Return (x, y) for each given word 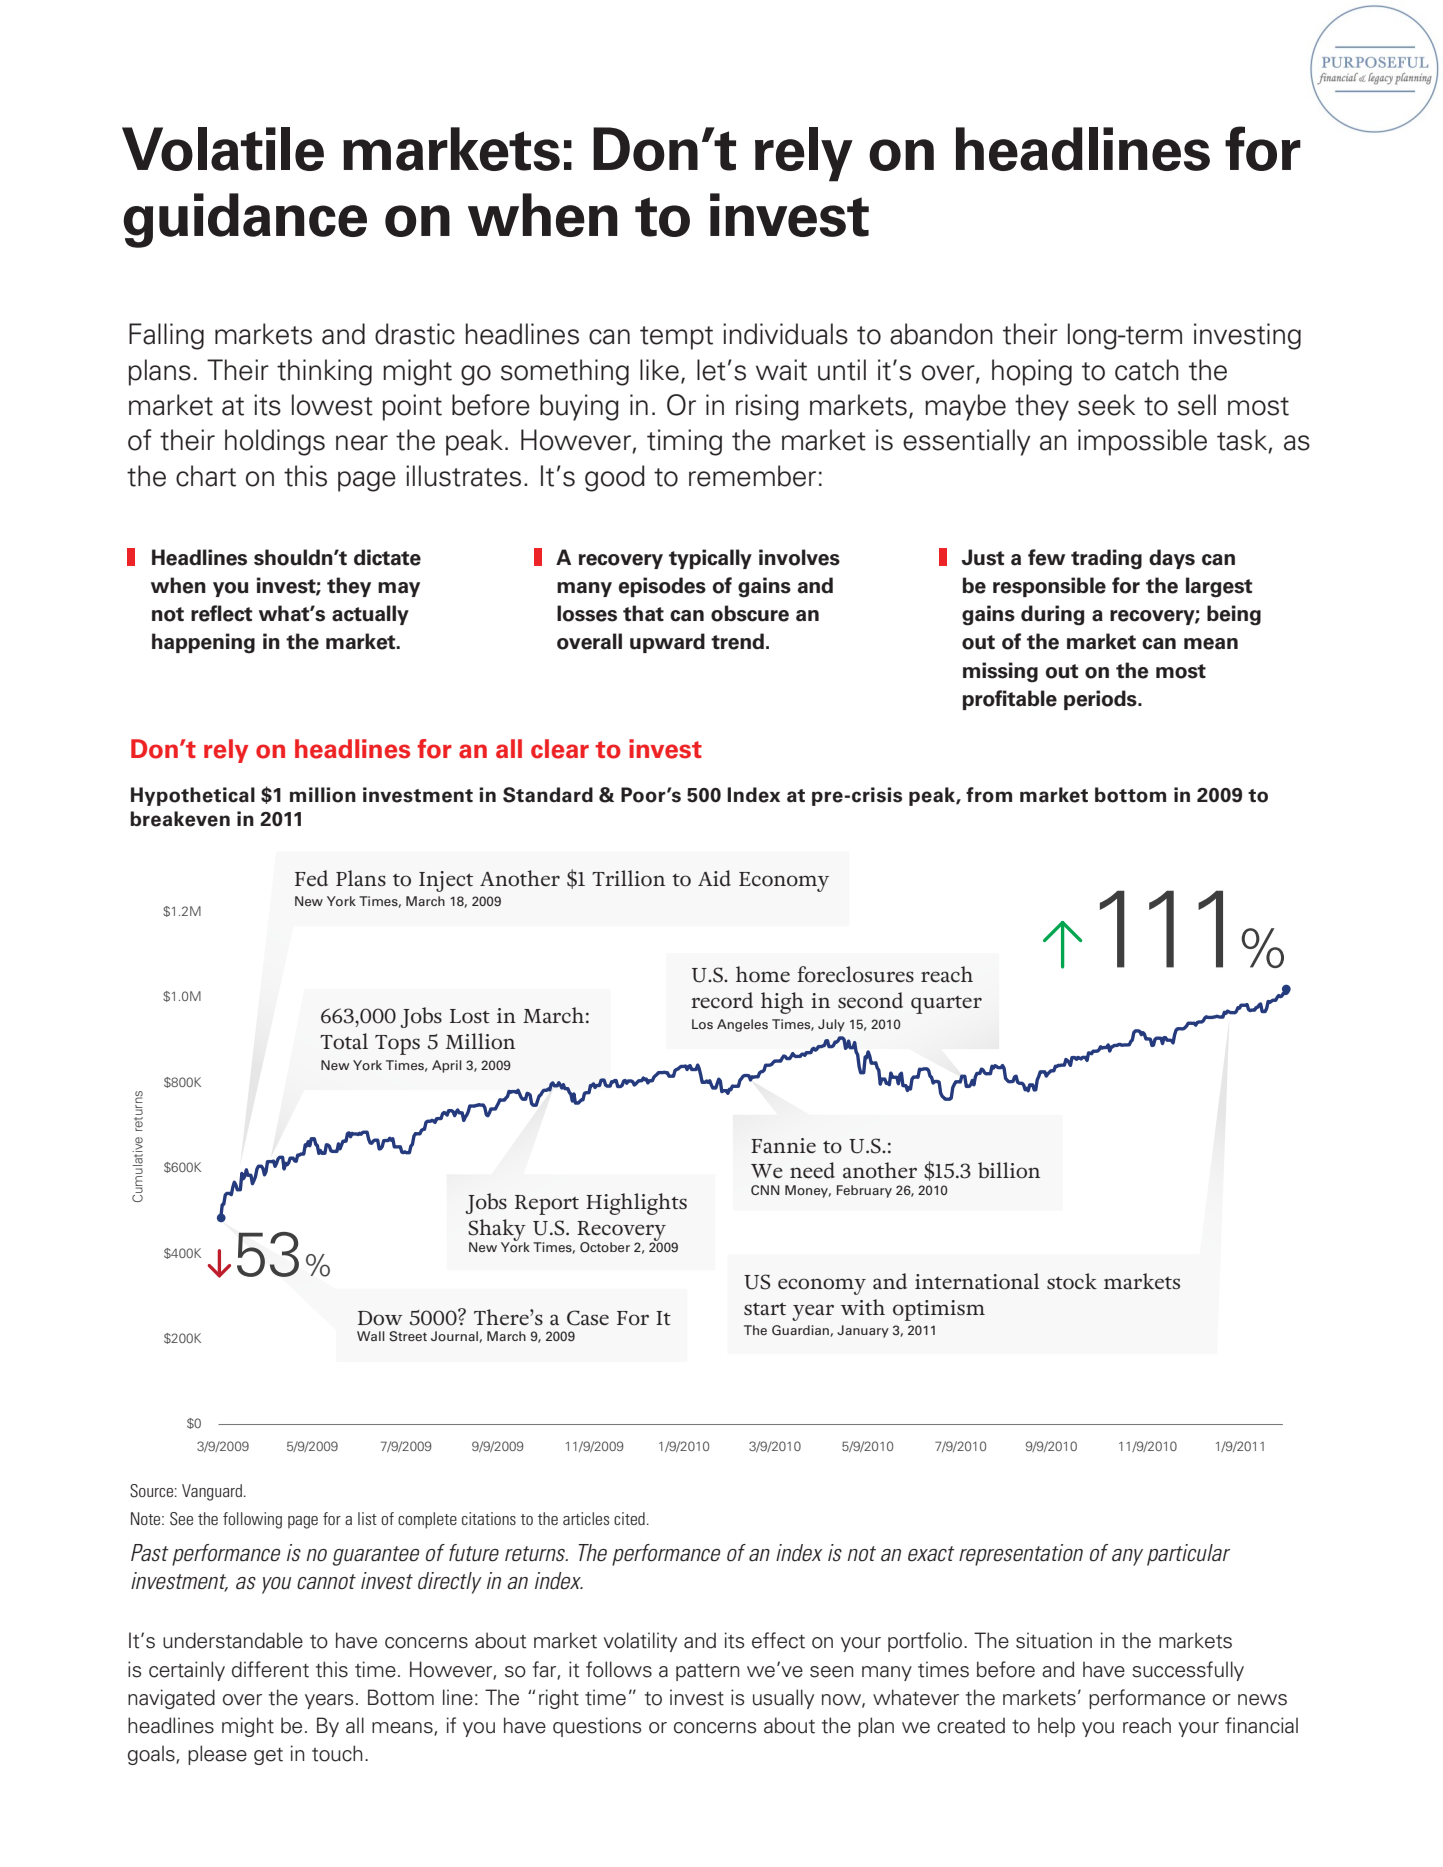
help (1056, 1727)
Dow (380, 1318)
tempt (676, 338)
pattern (708, 1672)
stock (1072, 1281)
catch (1147, 370)
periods (1101, 700)
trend (737, 641)
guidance (245, 220)
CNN (765, 1190)
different (270, 1669)
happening (203, 643)
